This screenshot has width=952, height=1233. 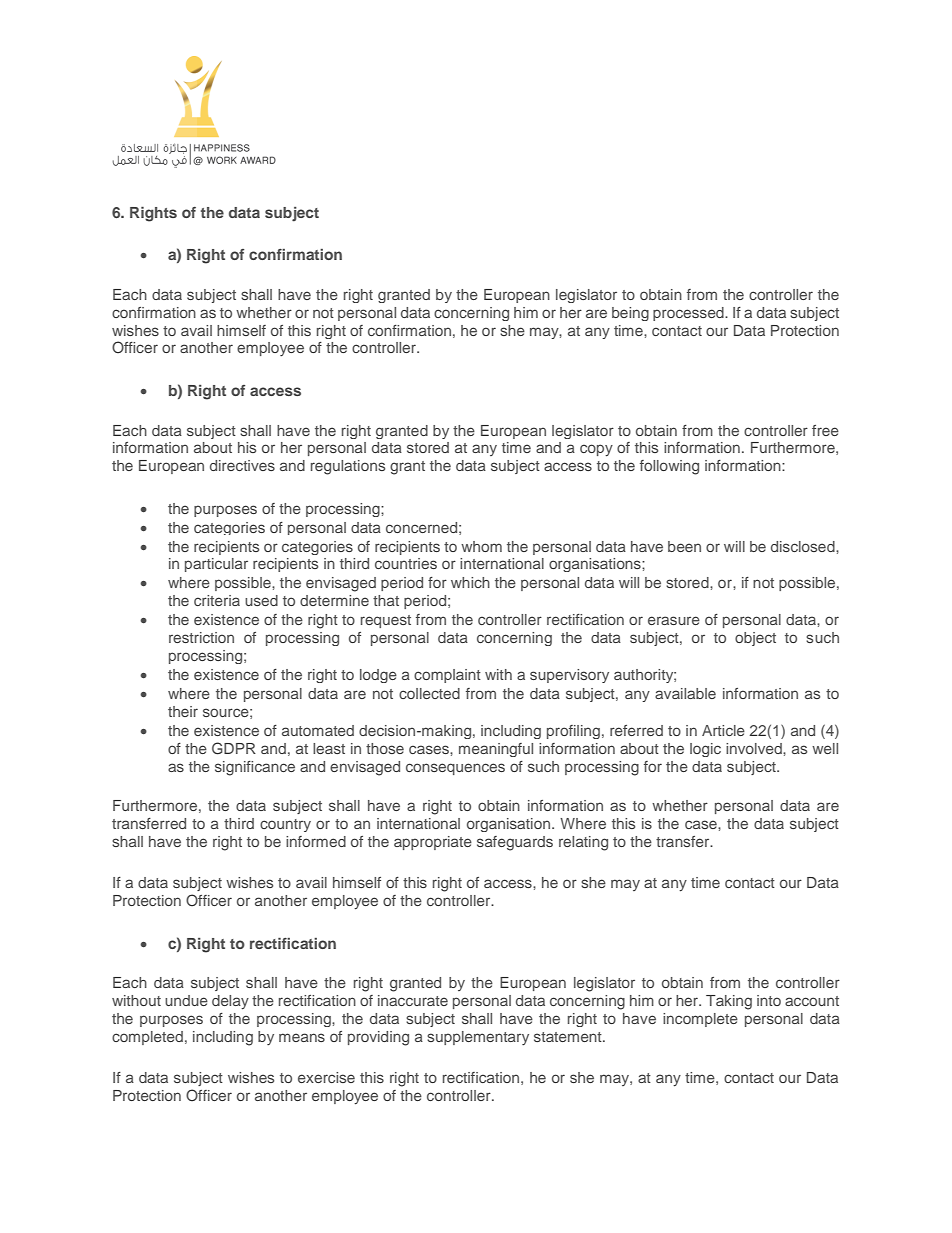 I want to click on being, so click(x=630, y=314).
